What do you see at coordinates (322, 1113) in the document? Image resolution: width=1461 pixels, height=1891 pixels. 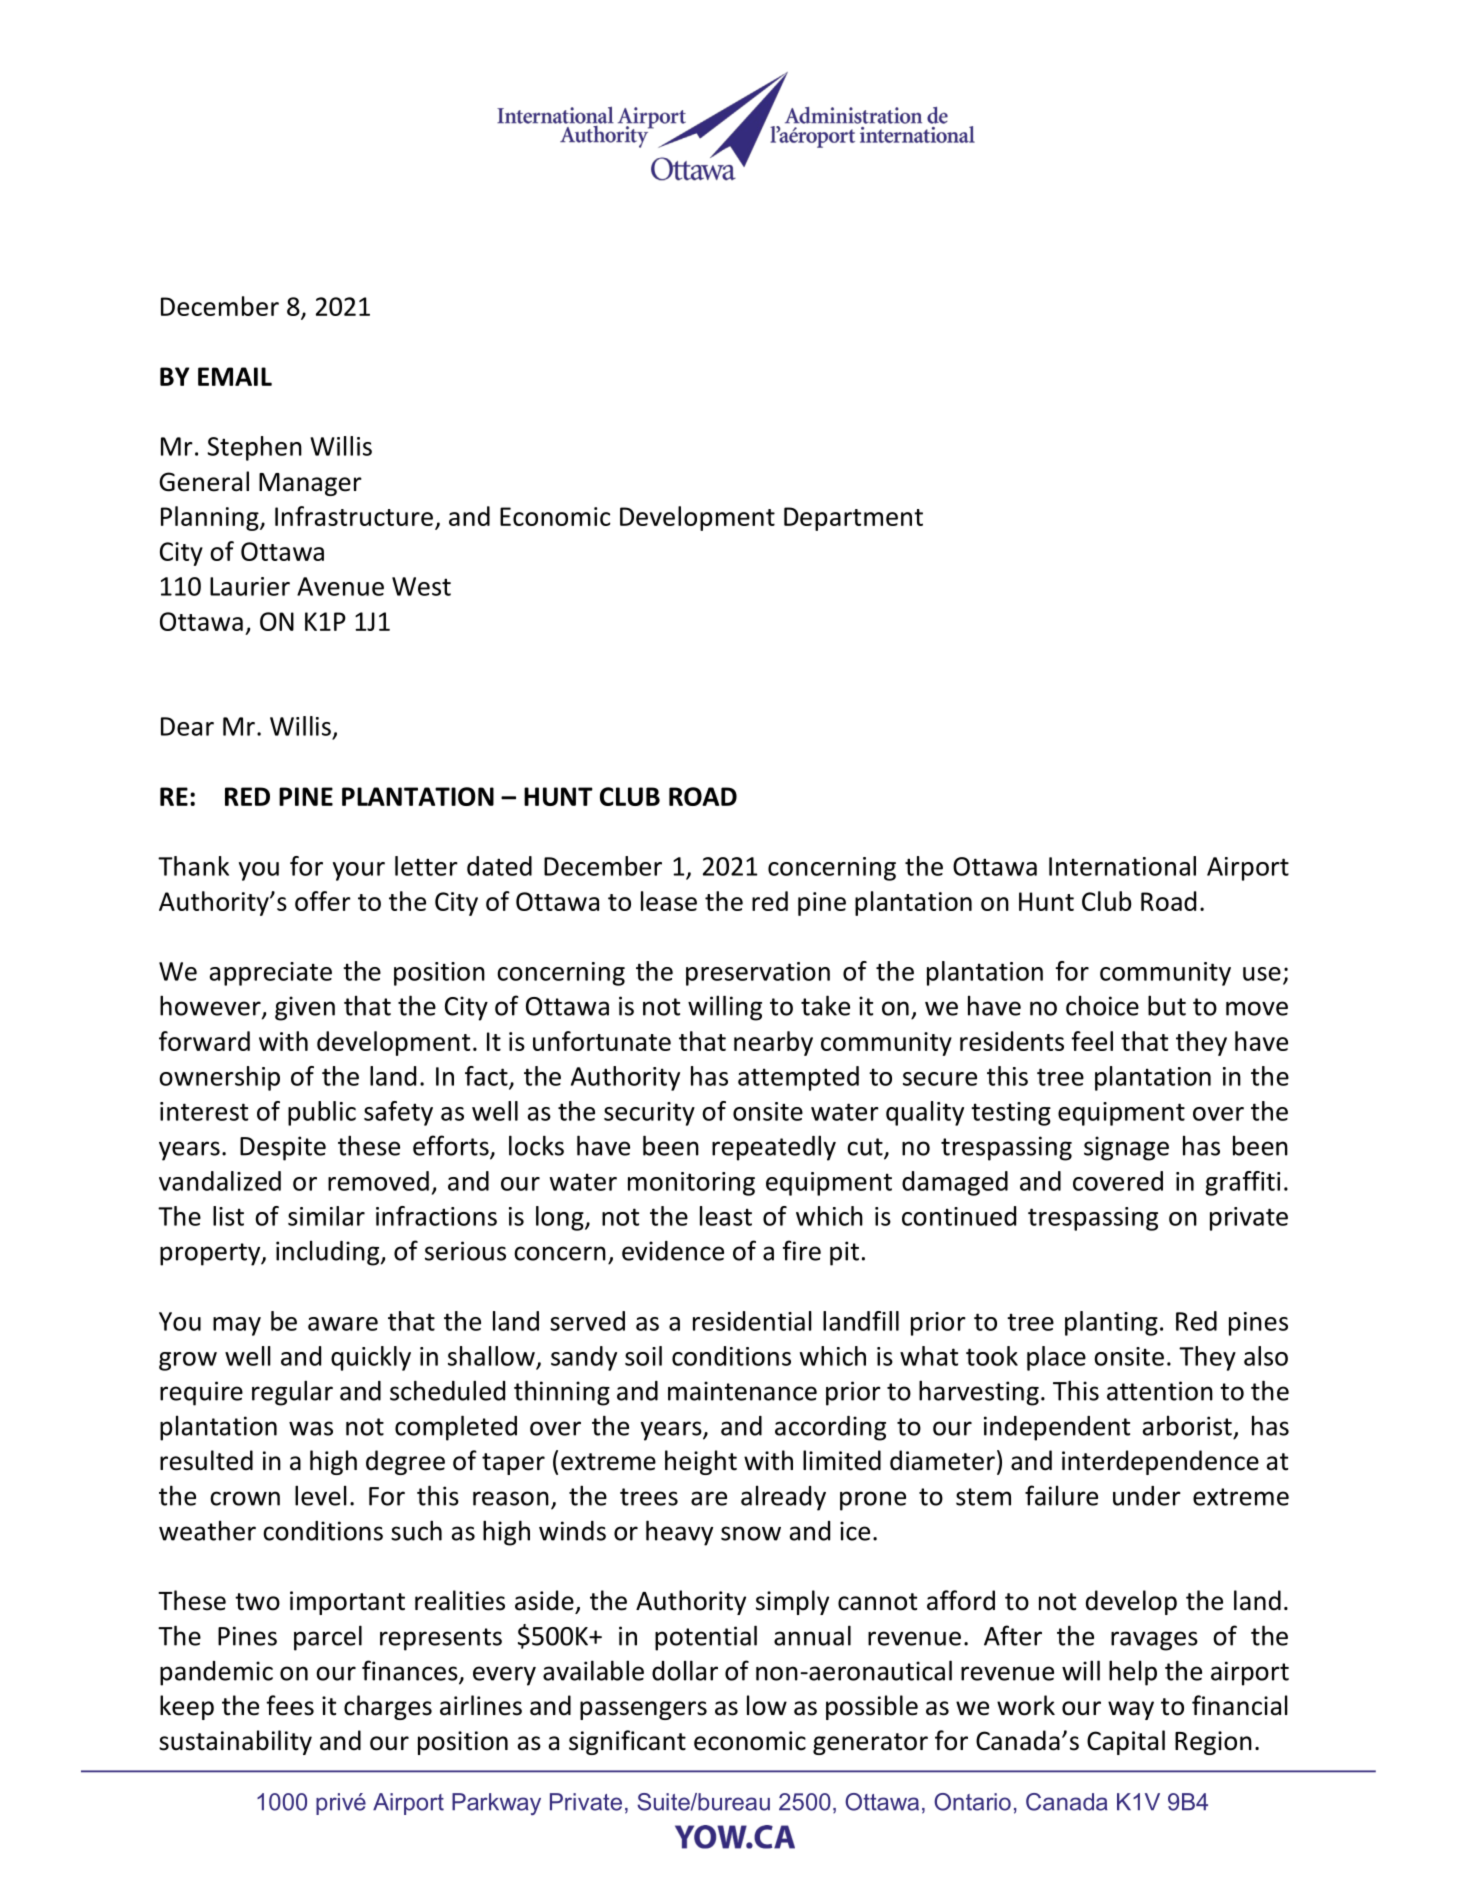 I see `public` at bounding box center [322, 1113].
